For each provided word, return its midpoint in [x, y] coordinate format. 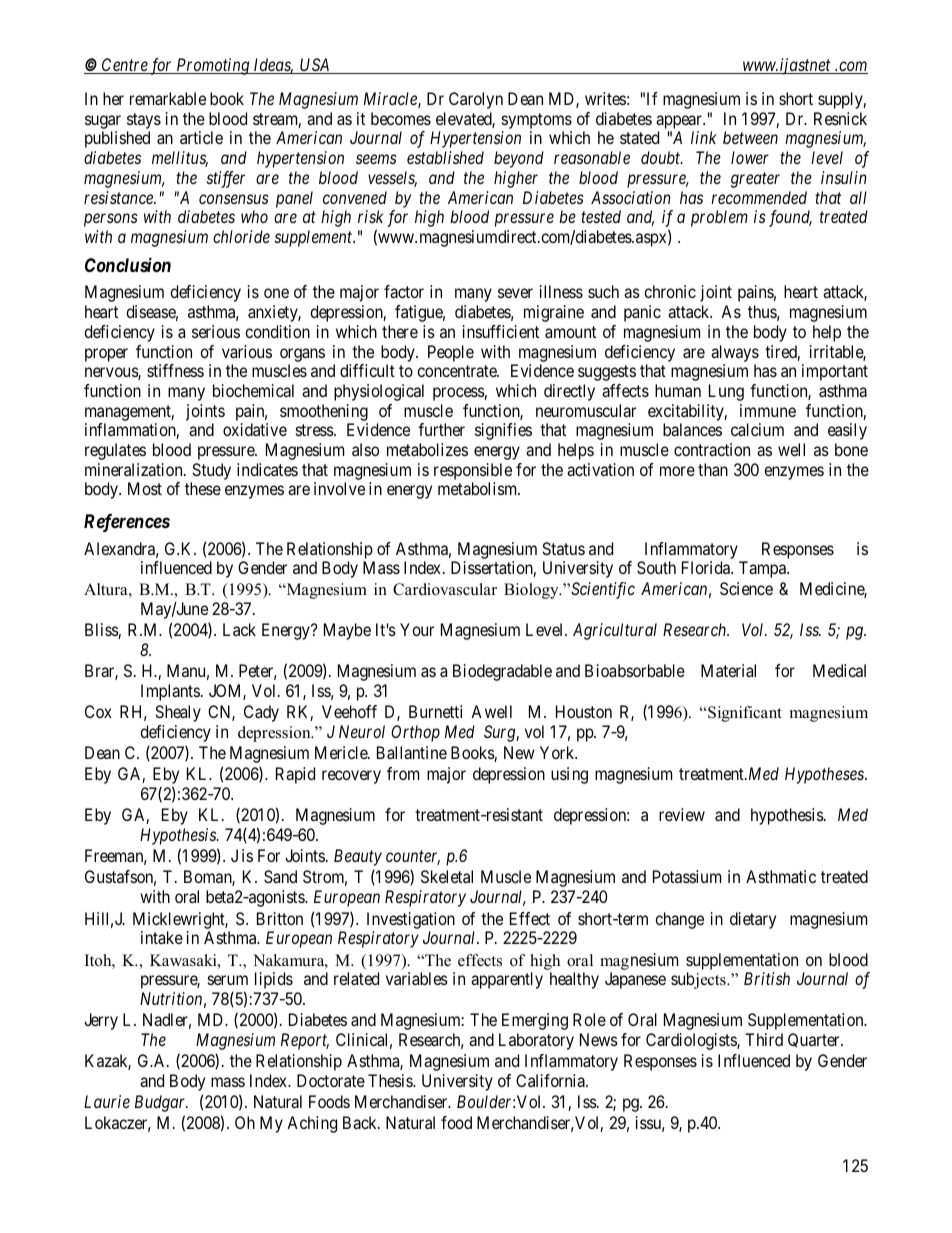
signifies [503, 431]
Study [211, 471]
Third [764, 1039]
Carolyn [476, 100]
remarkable [168, 98]
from [403, 773]
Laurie [107, 1101]
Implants [170, 692]
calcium [757, 429]
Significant [744, 714]
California [551, 1080]
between [750, 137]
